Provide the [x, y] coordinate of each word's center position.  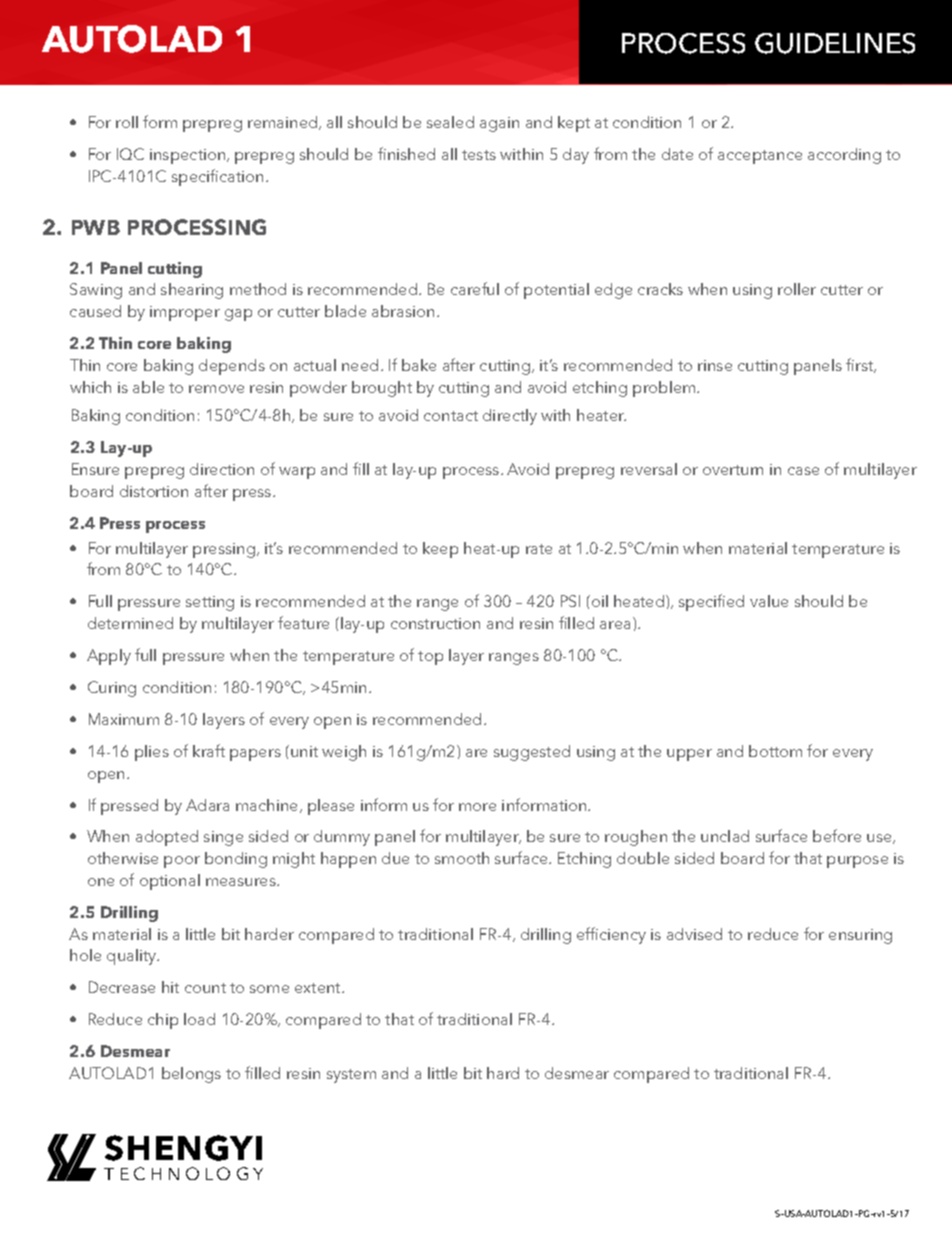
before [837, 835]
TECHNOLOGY [183, 1173]
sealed [450, 122]
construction [435, 623]
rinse [715, 365]
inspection [189, 156]
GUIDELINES [835, 43]
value [769, 601]
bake [419, 365]
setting [210, 603]
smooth [462, 858]
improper [185, 313]
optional [170, 882]
